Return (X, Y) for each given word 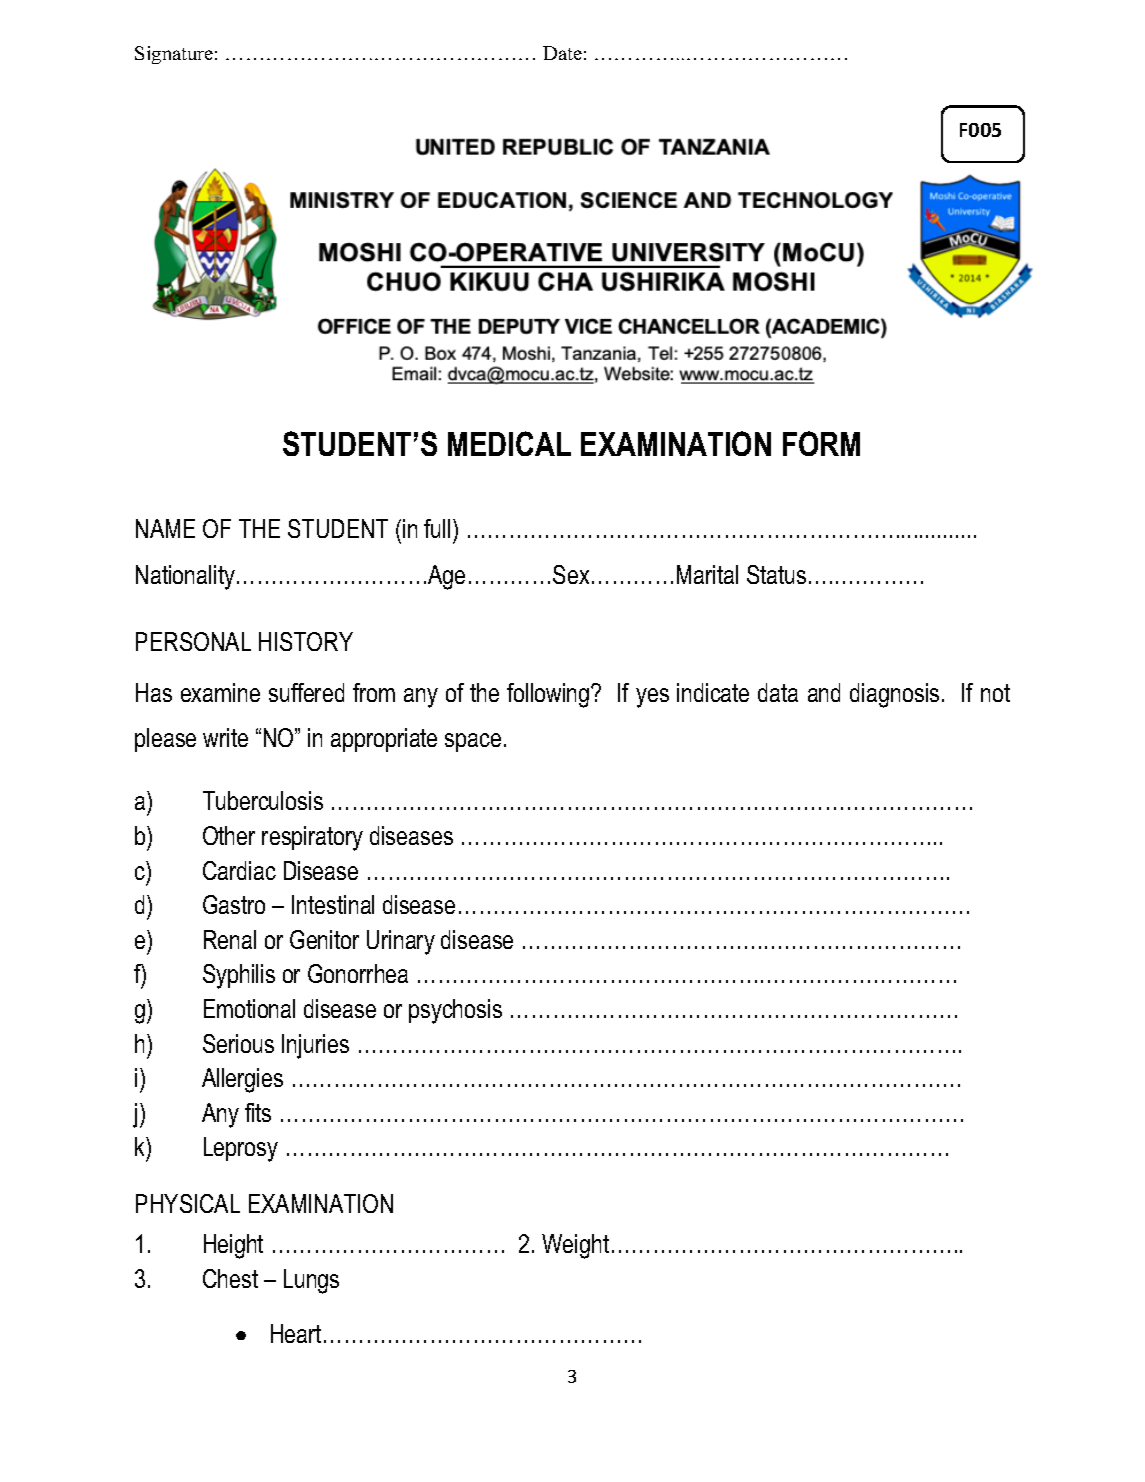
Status (776, 574)
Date (562, 53)
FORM (821, 443)
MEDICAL (509, 443)
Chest (230, 1278)
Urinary (401, 942)
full (437, 528)
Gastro (234, 904)
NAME (165, 528)
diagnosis (894, 695)
